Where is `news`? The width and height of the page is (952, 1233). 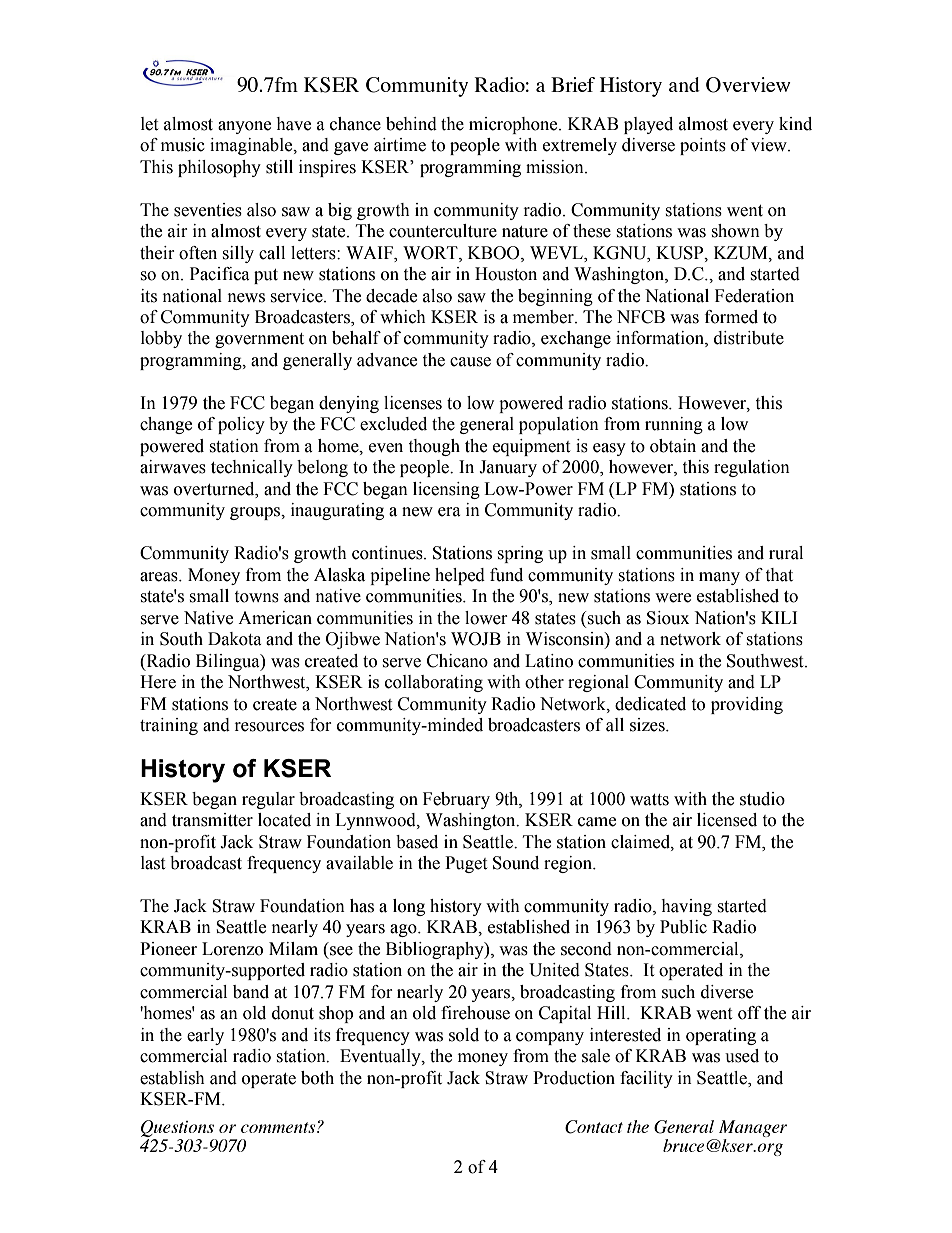
news is located at coordinates (246, 298).
